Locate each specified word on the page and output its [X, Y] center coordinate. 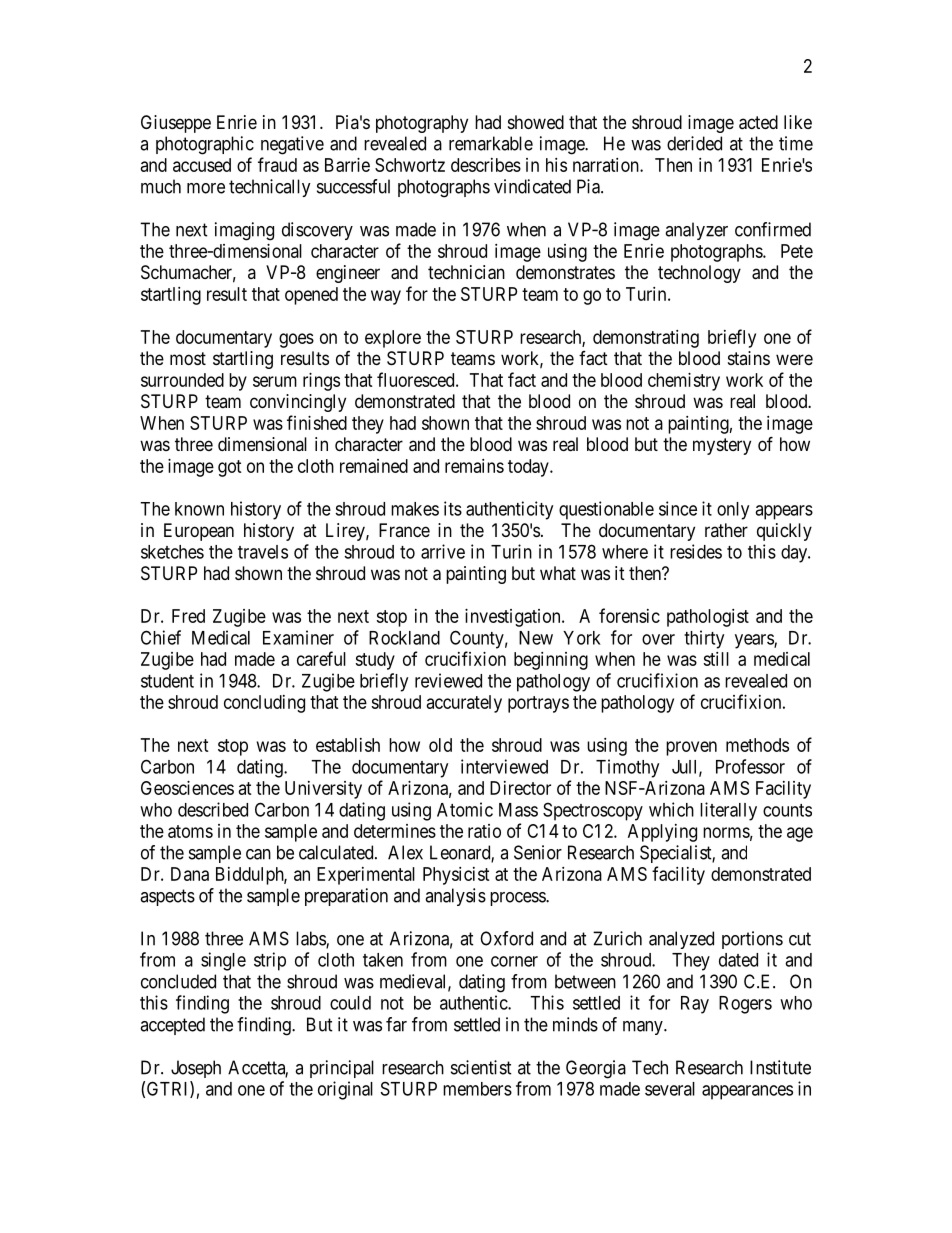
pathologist [708, 618]
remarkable [491, 143]
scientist [481, 1067]
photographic [205, 145]
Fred [188, 616]
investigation [514, 618]
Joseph [196, 1069]
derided [694, 143]
